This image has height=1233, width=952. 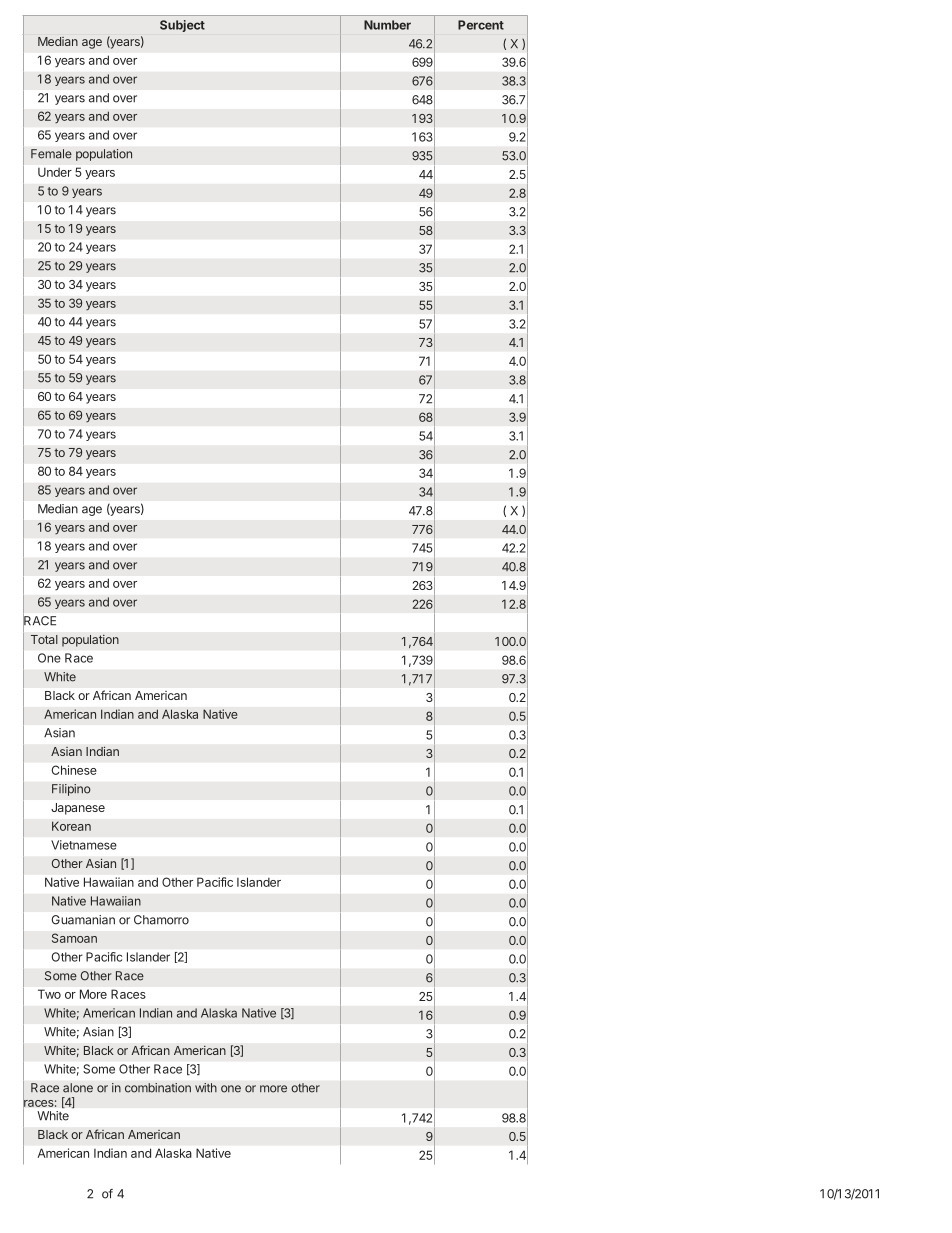 What do you see at coordinates (387, 25) in the image?
I see `Number` at bounding box center [387, 25].
